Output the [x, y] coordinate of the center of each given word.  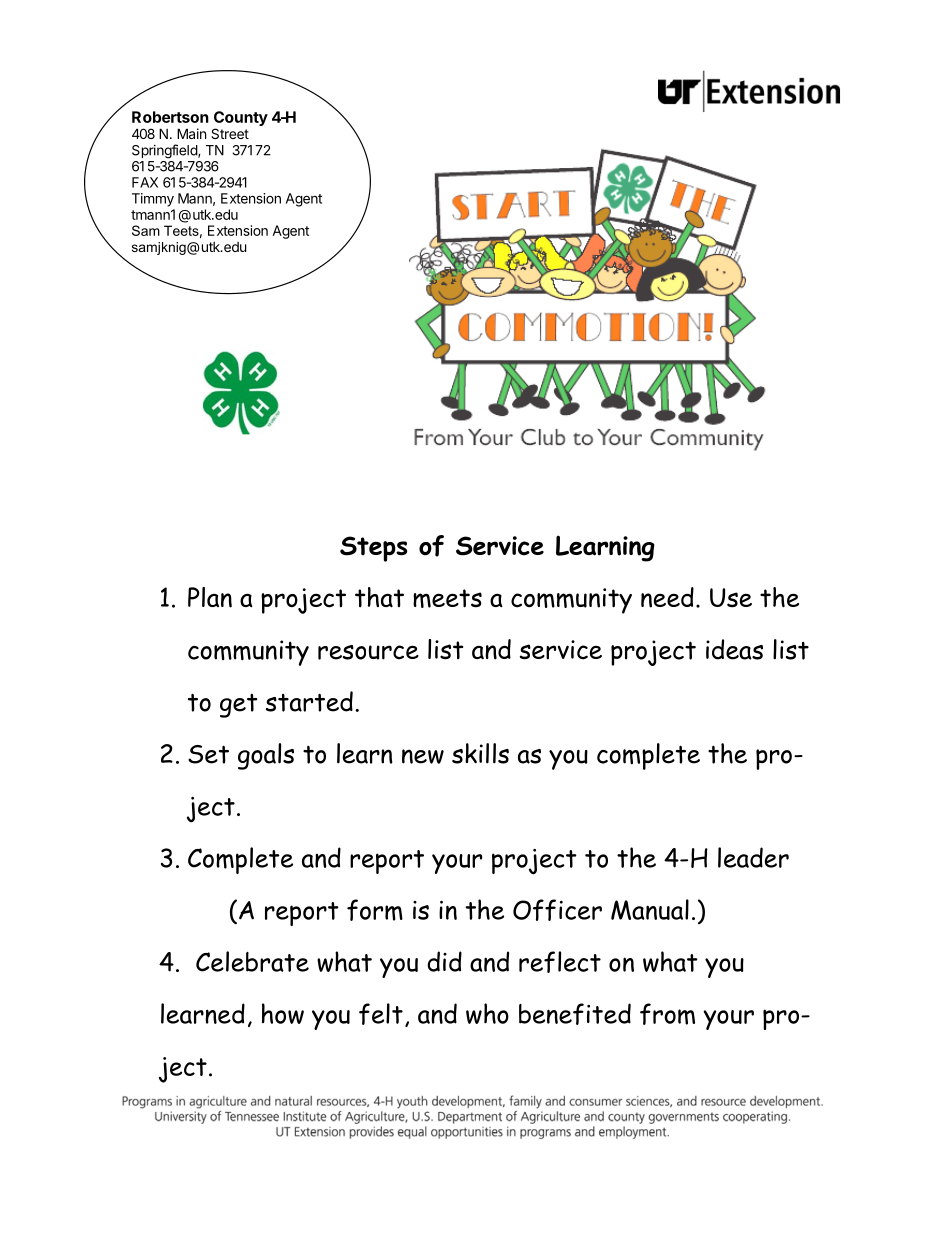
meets [447, 598]
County [241, 120]
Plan [210, 597]
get [238, 706]
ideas [734, 649]
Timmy [153, 200]
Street [230, 133]
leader [753, 857]
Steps [373, 549]
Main [191, 133]
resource [368, 652]
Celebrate [252, 961]
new [423, 756]
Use [731, 598]
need [667, 597]
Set [208, 754]
